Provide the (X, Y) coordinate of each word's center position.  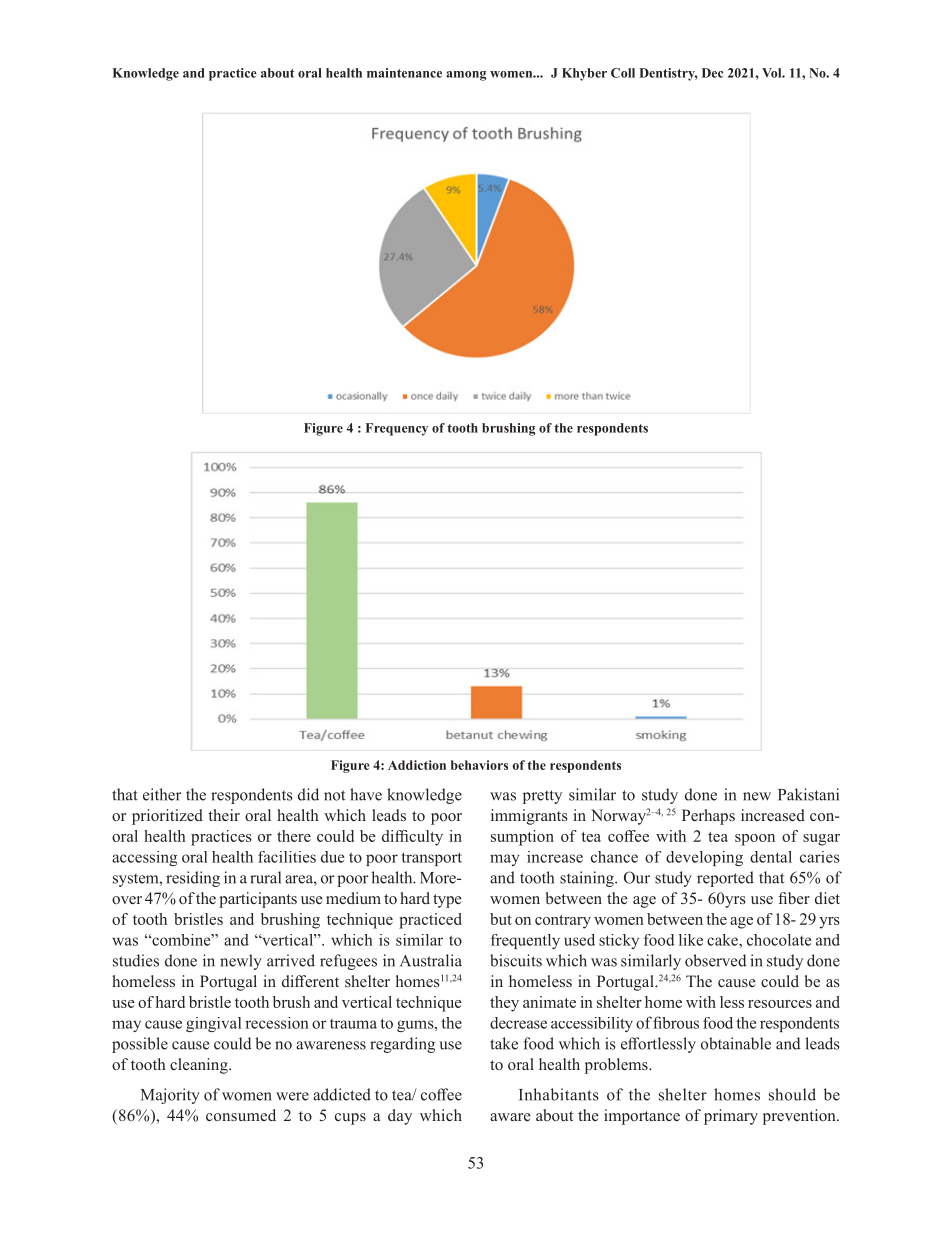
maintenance (404, 73)
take (504, 1043)
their (224, 815)
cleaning (200, 1066)
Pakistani (808, 794)
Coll (623, 73)
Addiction (417, 765)
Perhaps (708, 817)
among (466, 76)
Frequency (397, 429)
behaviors (479, 765)
